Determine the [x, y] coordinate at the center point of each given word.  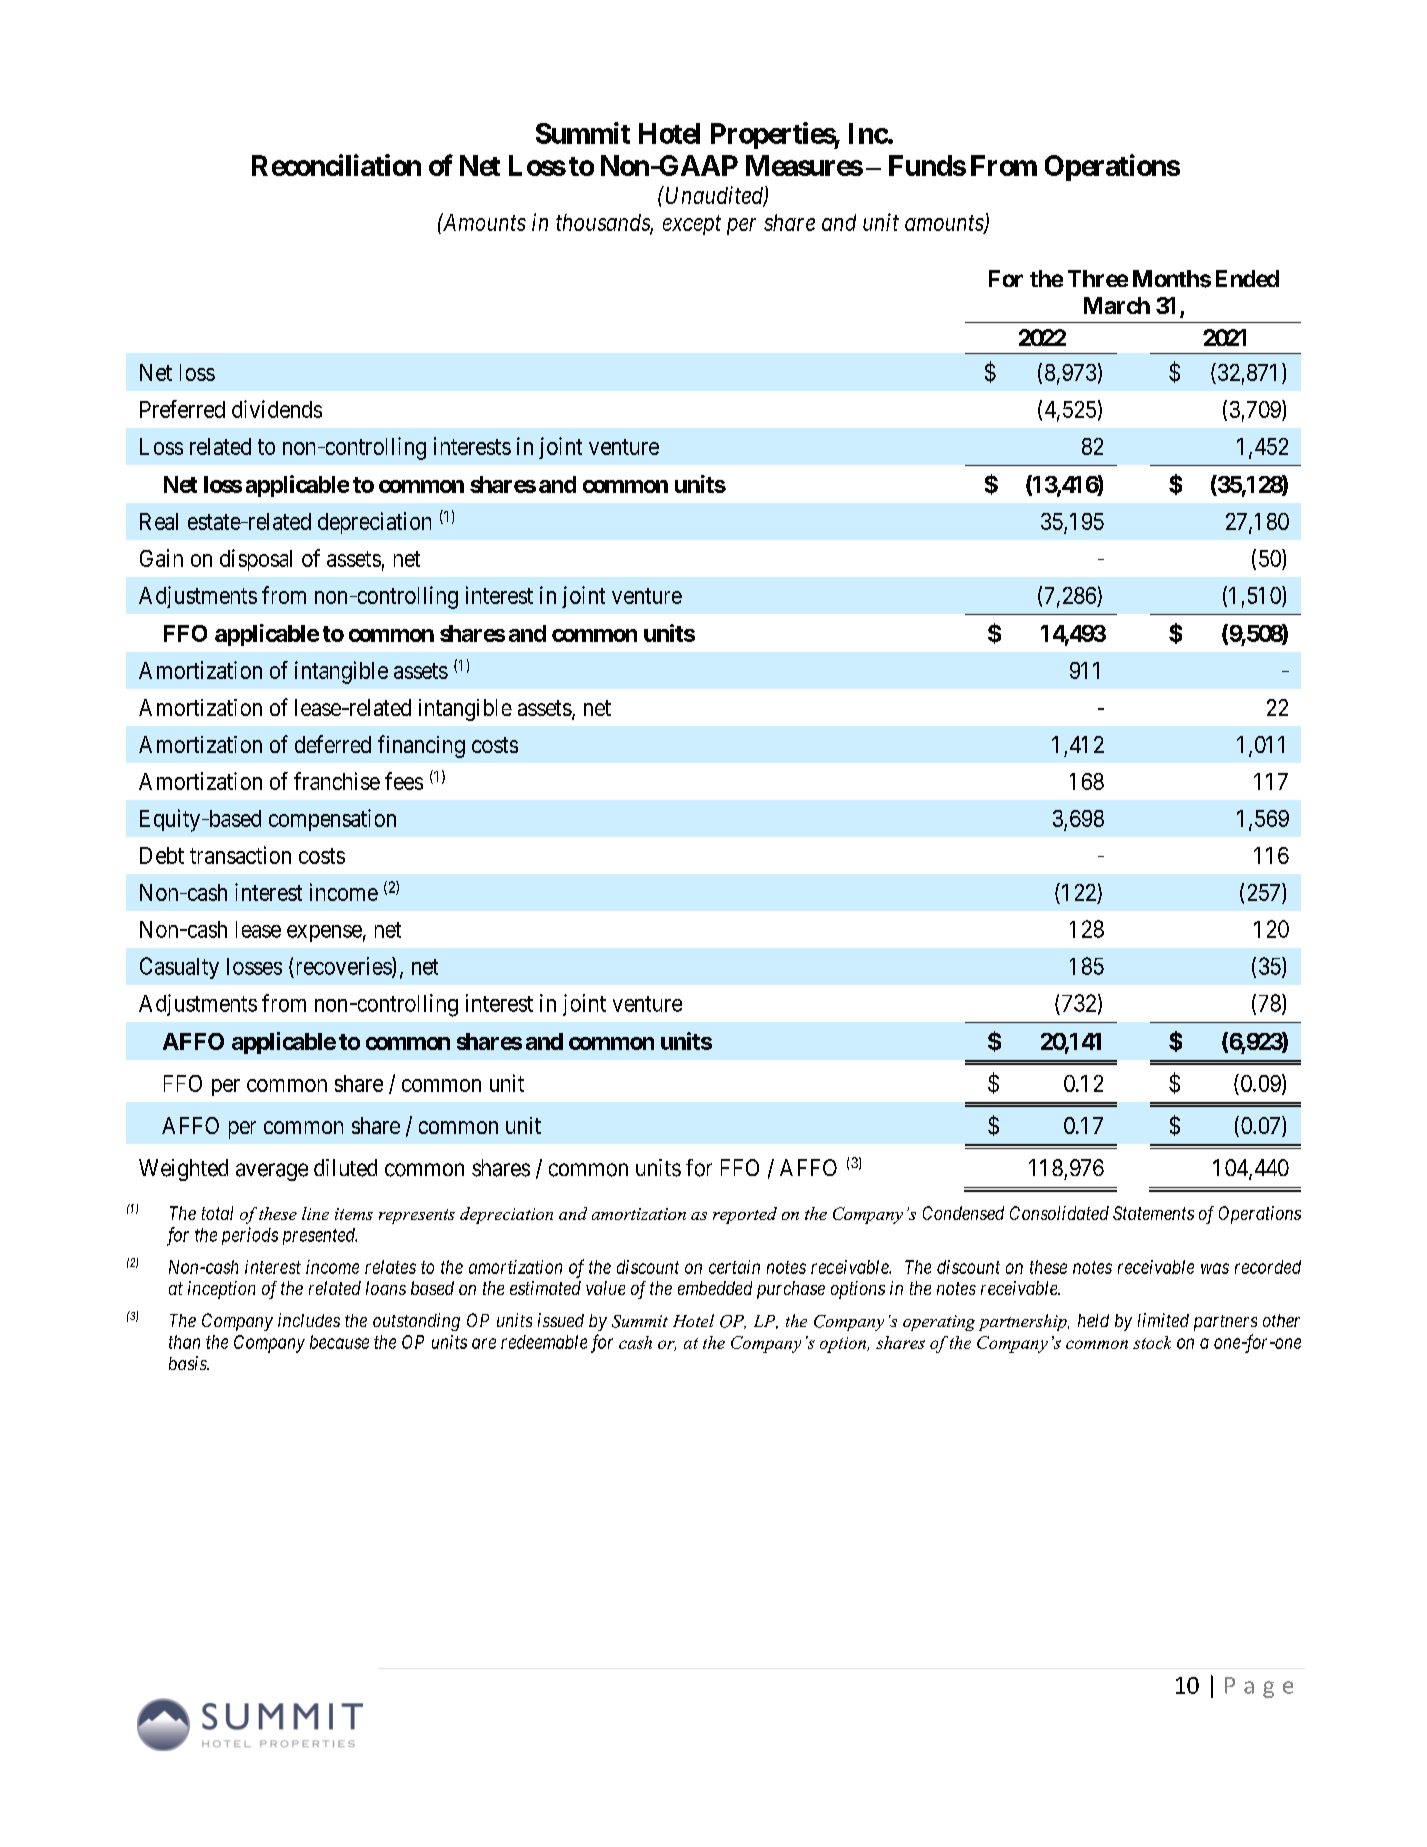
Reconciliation [336, 165]
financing [421, 746]
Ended [1247, 278]
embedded [715, 1288]
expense [324, 933]
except [692, 225]
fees [404, 781]
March [1117, 305]
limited [1163, 1320]
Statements [1153, 1213]
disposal [256, 560]
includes [309, 1320]
